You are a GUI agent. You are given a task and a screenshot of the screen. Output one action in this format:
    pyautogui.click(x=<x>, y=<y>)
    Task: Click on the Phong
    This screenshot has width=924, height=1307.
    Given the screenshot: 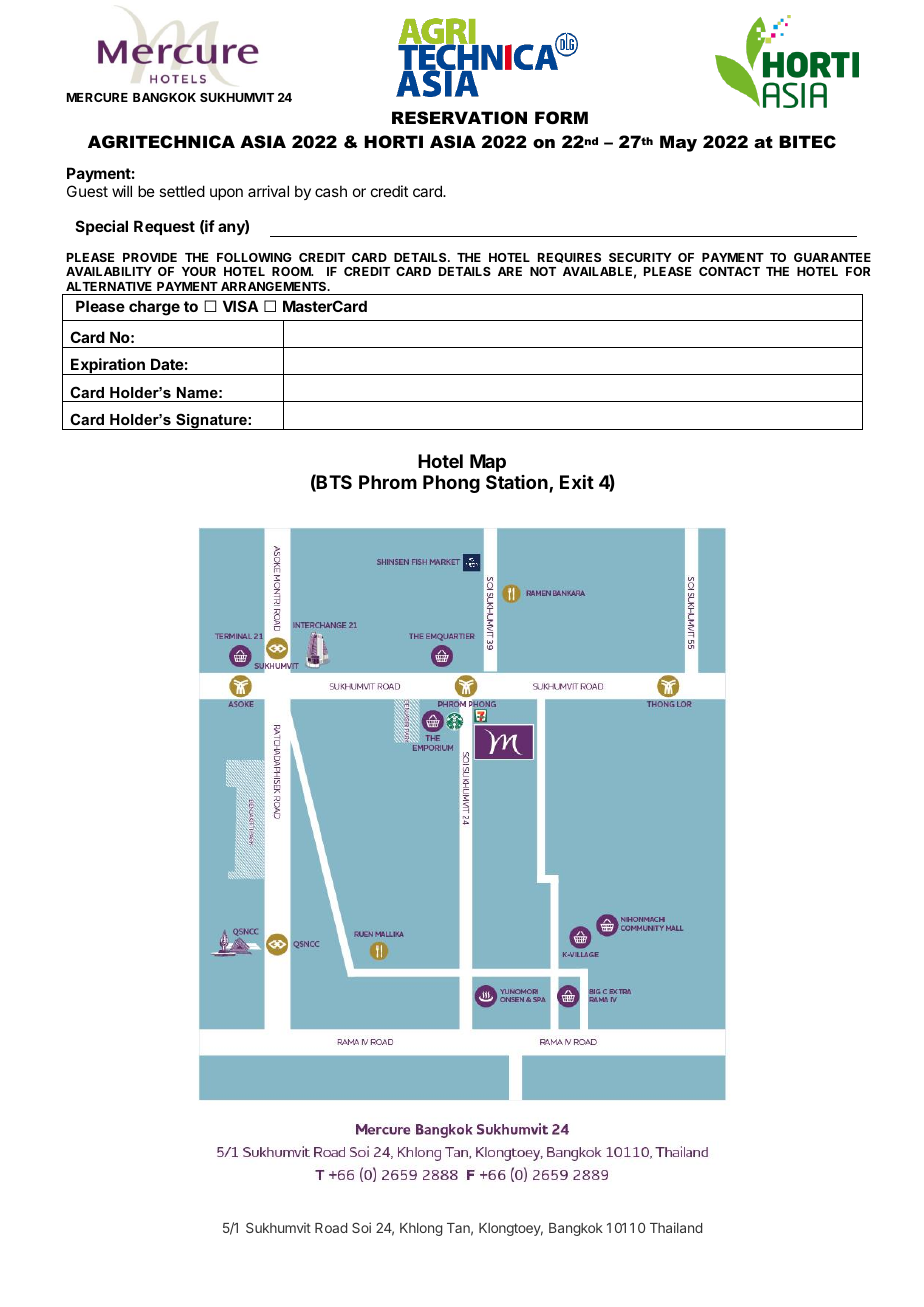 What is the action you would take?
    pyautogui.click(x=451, y=484)
